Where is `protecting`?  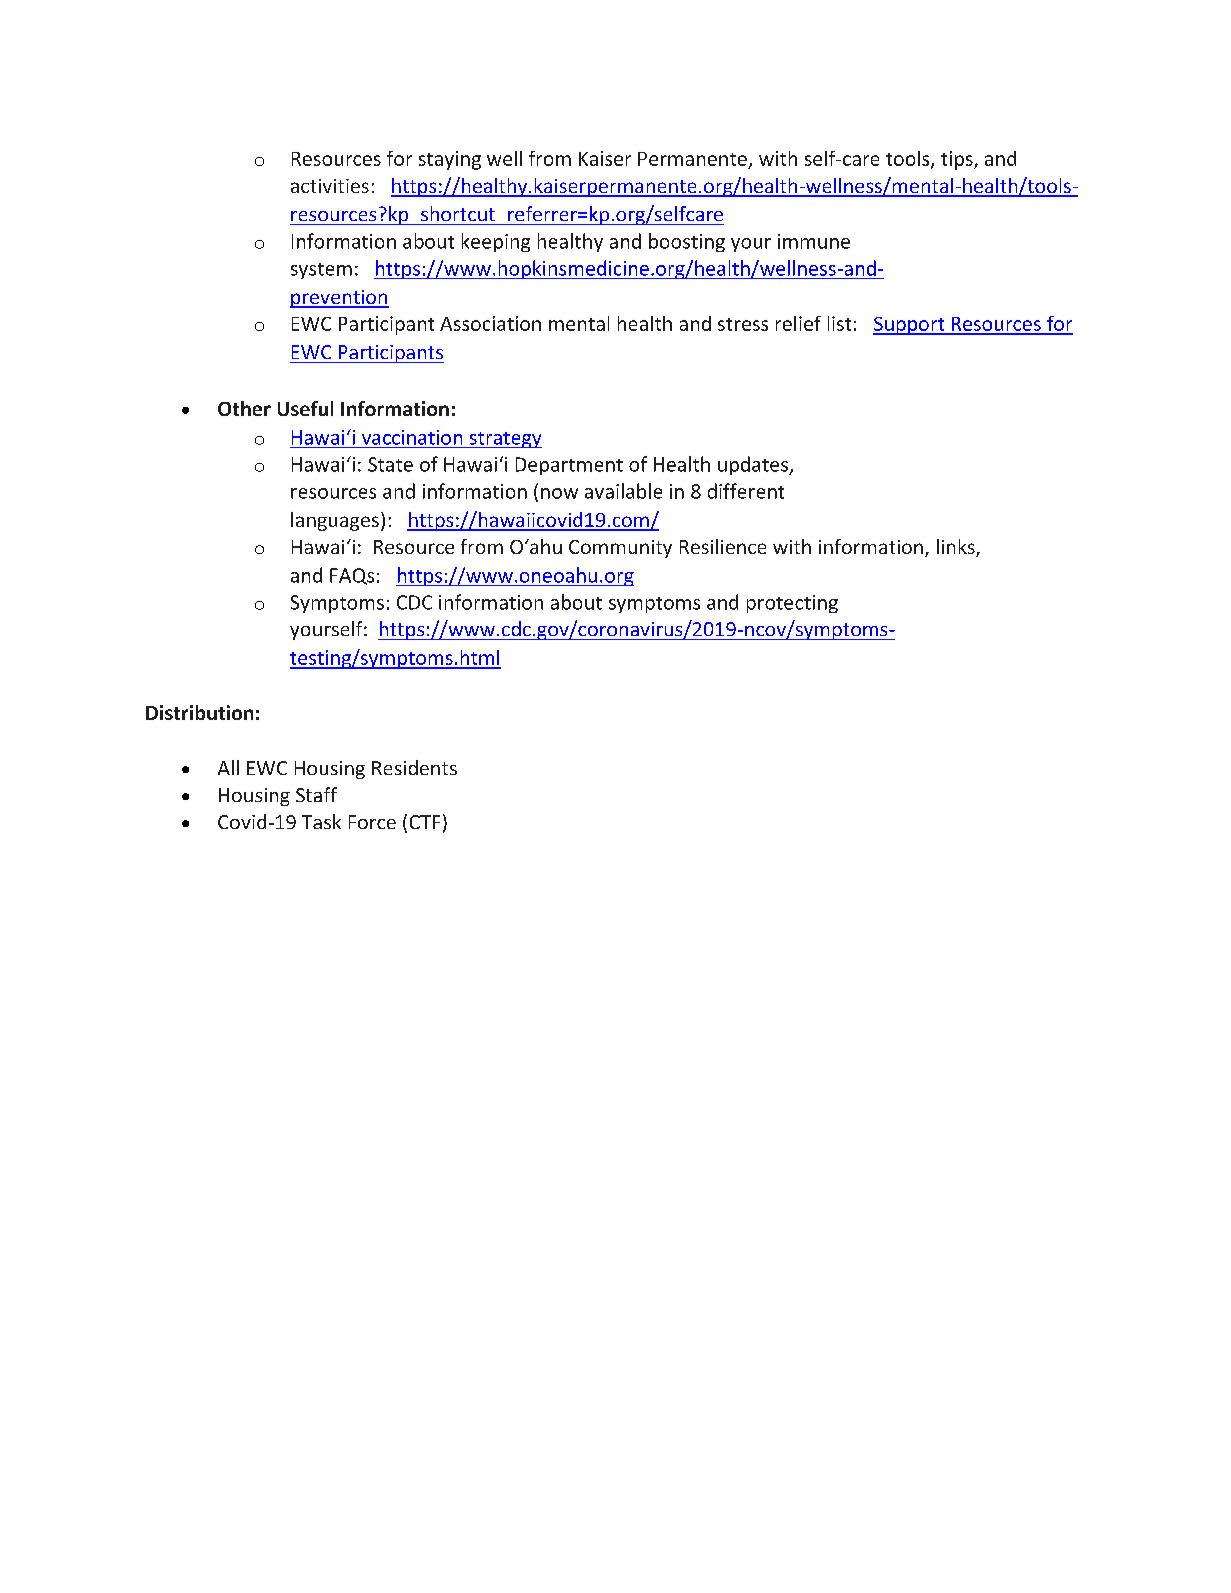
protecting is located at coordinates (792, 604).
